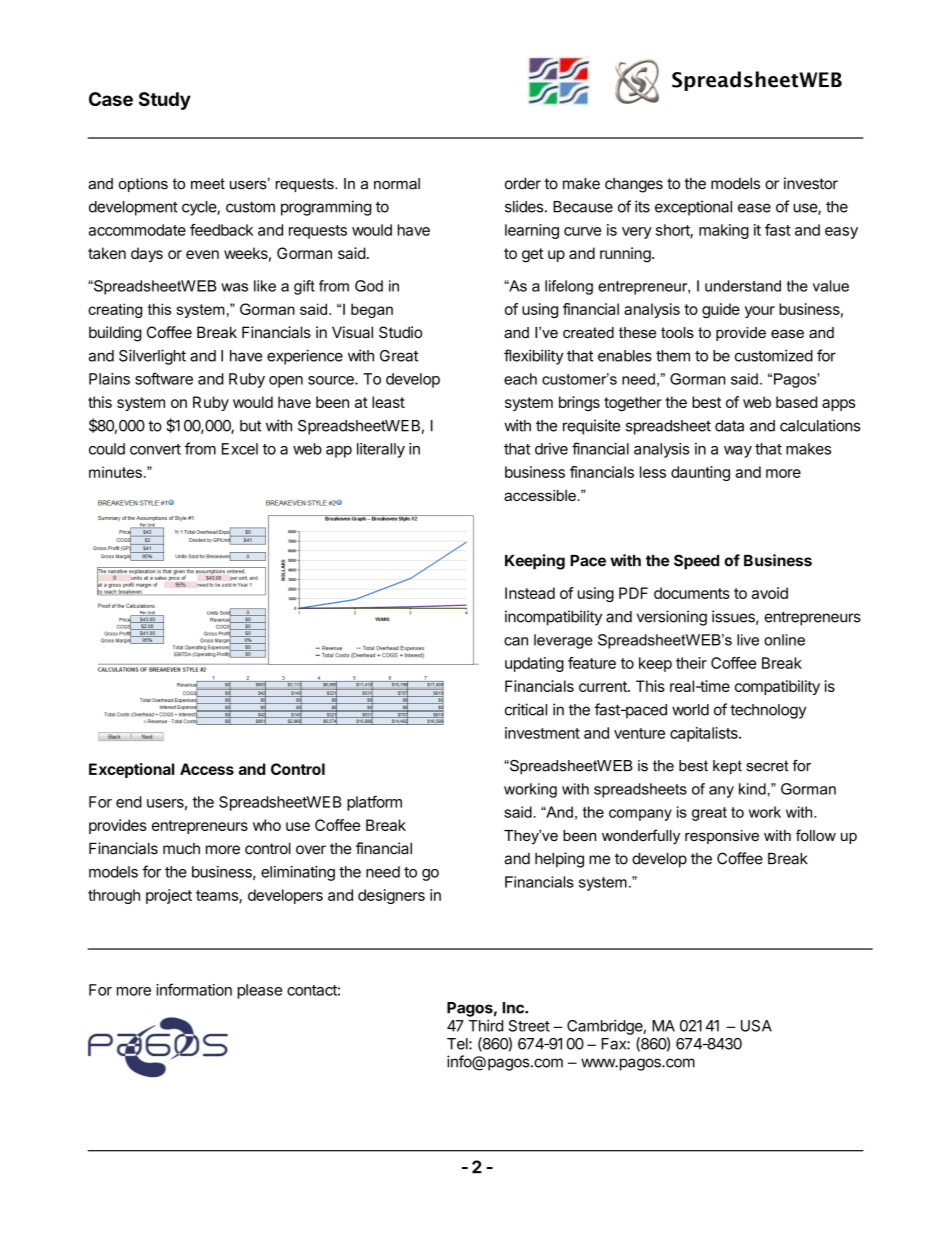 The width and height of the screenshot is (952, 1233). What do you see at coordinates (760, 312) in the screenshot?
I see `your` at bounding box center [760, 312].
